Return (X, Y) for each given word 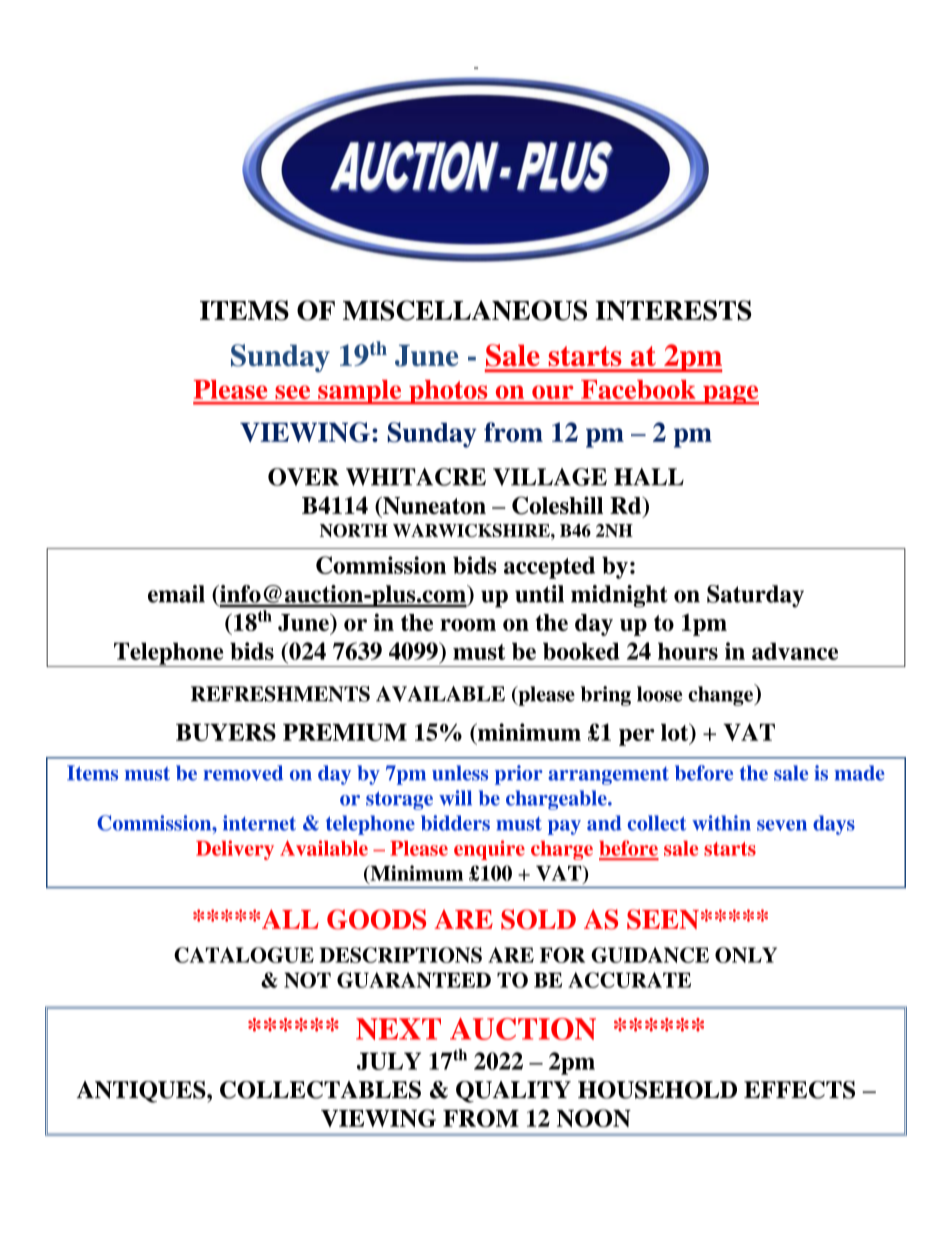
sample (360, 392)
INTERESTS (673, 310)
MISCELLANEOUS (465, 310)
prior (519, 775)
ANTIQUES (142, 1092)
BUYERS (226, 732)
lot (676, 732)
